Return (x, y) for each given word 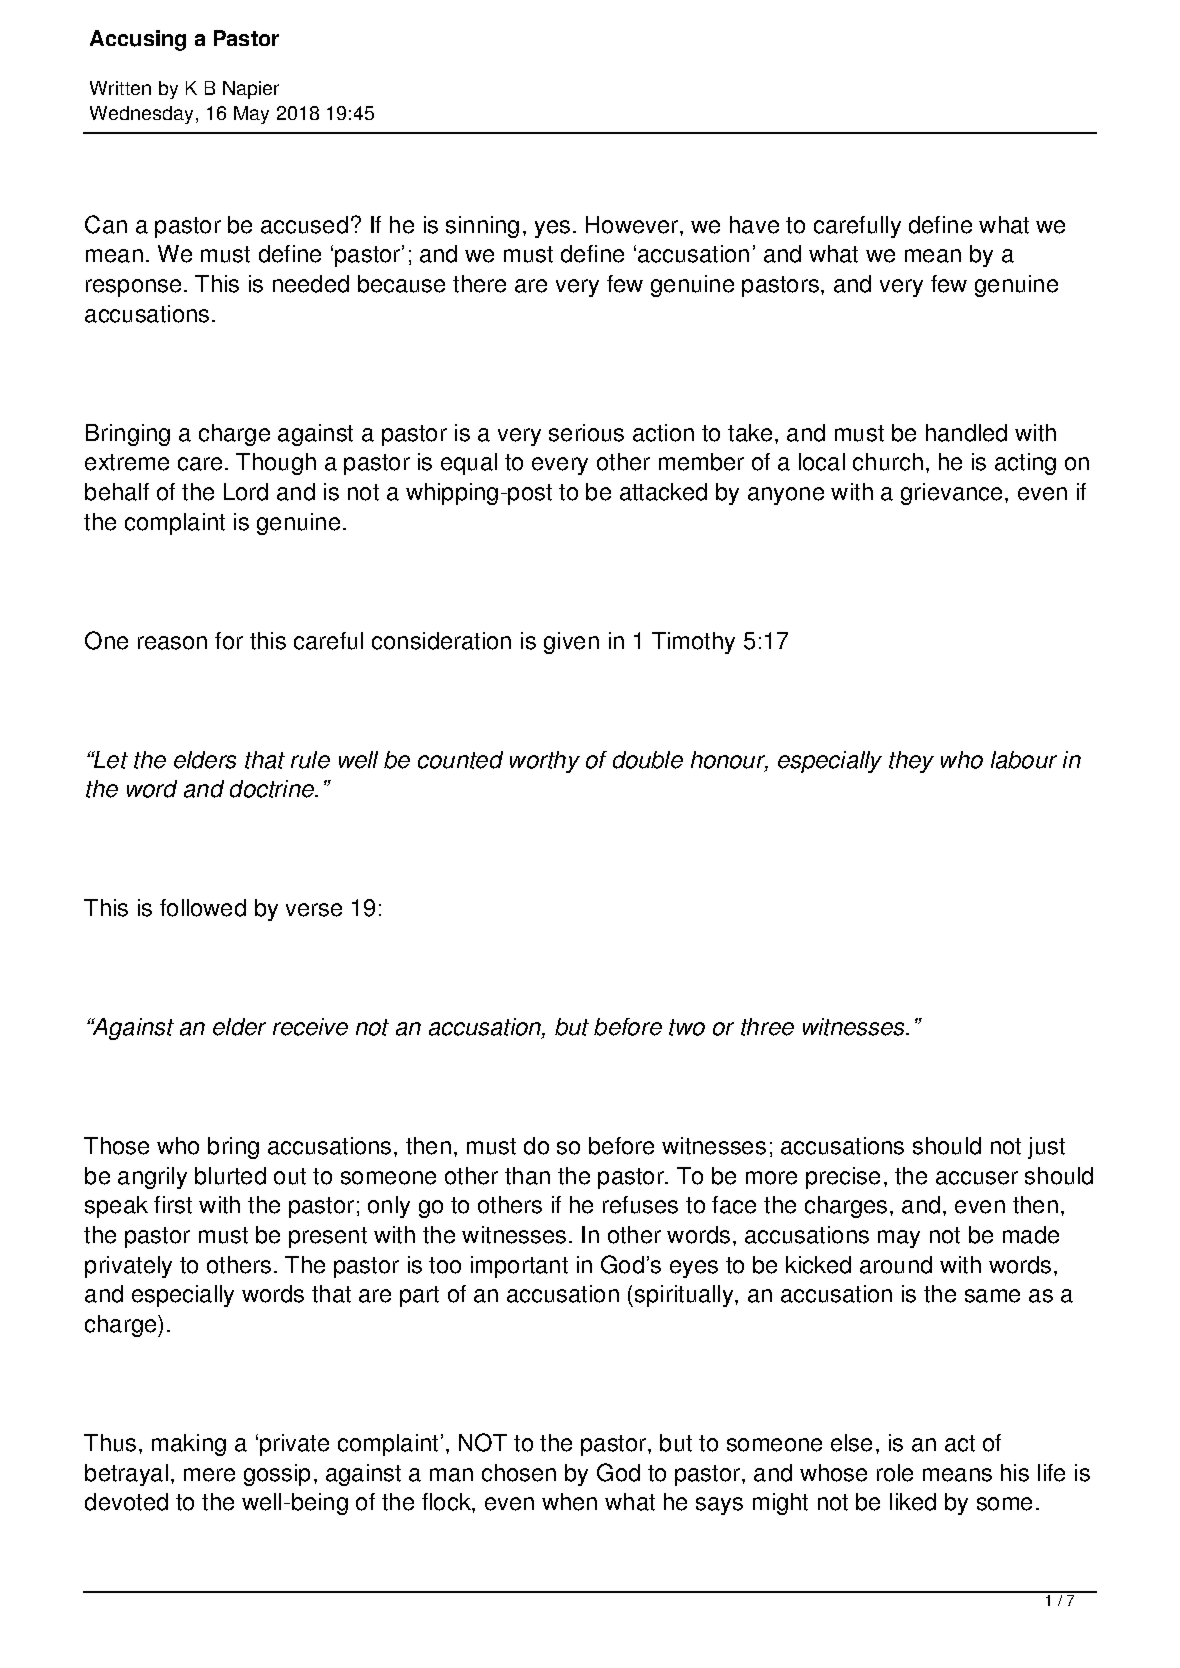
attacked (663, 492)
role (895, 1473)
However (633, 225)
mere (209, 1475)
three (767, 1027)
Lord (246, 492)
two (687, 1027)
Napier (251, 90)
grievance (951, 494)
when (569, 1502)
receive (310, 1027)
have (754, 225)
